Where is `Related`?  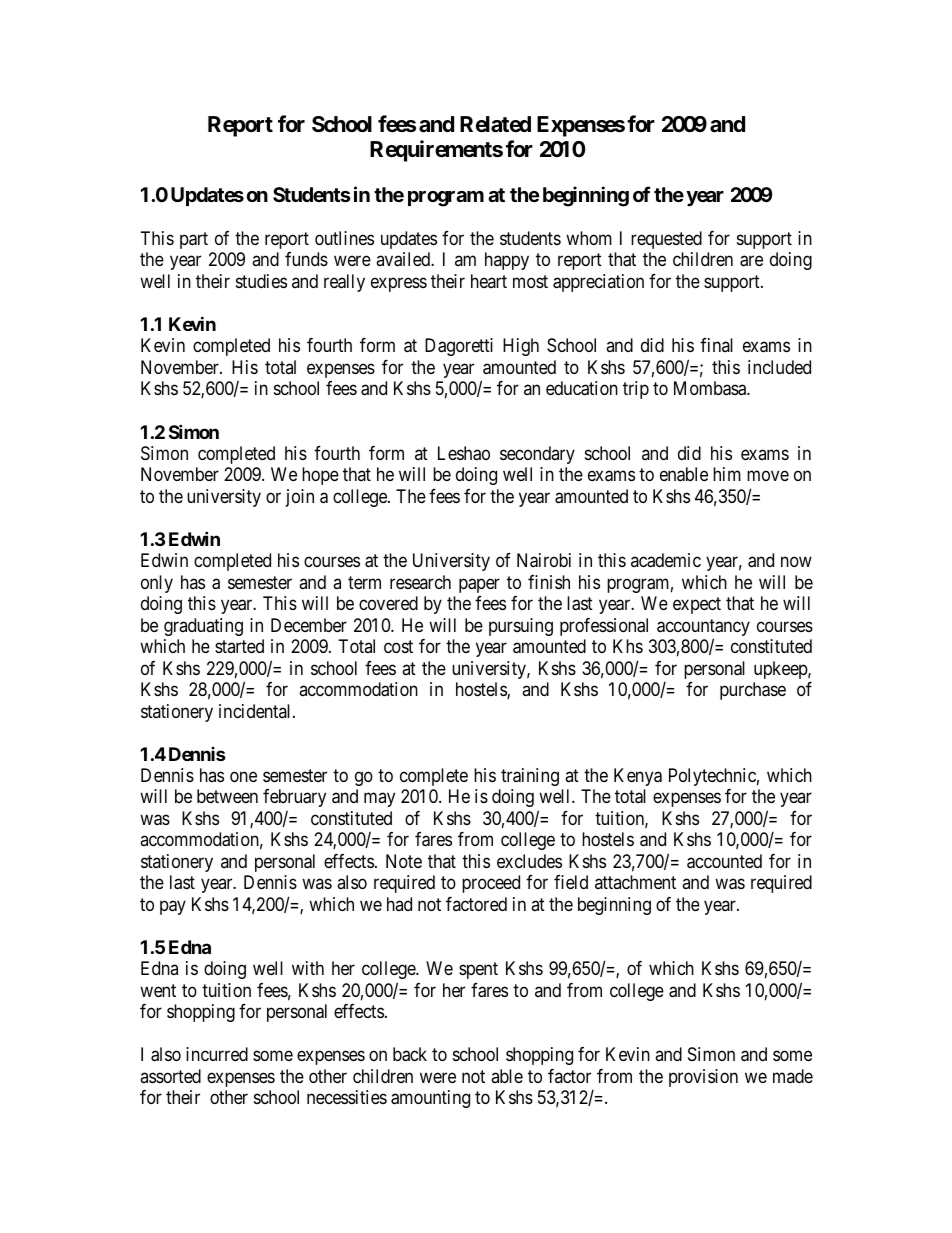 Related is located at coordinates (495, 124).
